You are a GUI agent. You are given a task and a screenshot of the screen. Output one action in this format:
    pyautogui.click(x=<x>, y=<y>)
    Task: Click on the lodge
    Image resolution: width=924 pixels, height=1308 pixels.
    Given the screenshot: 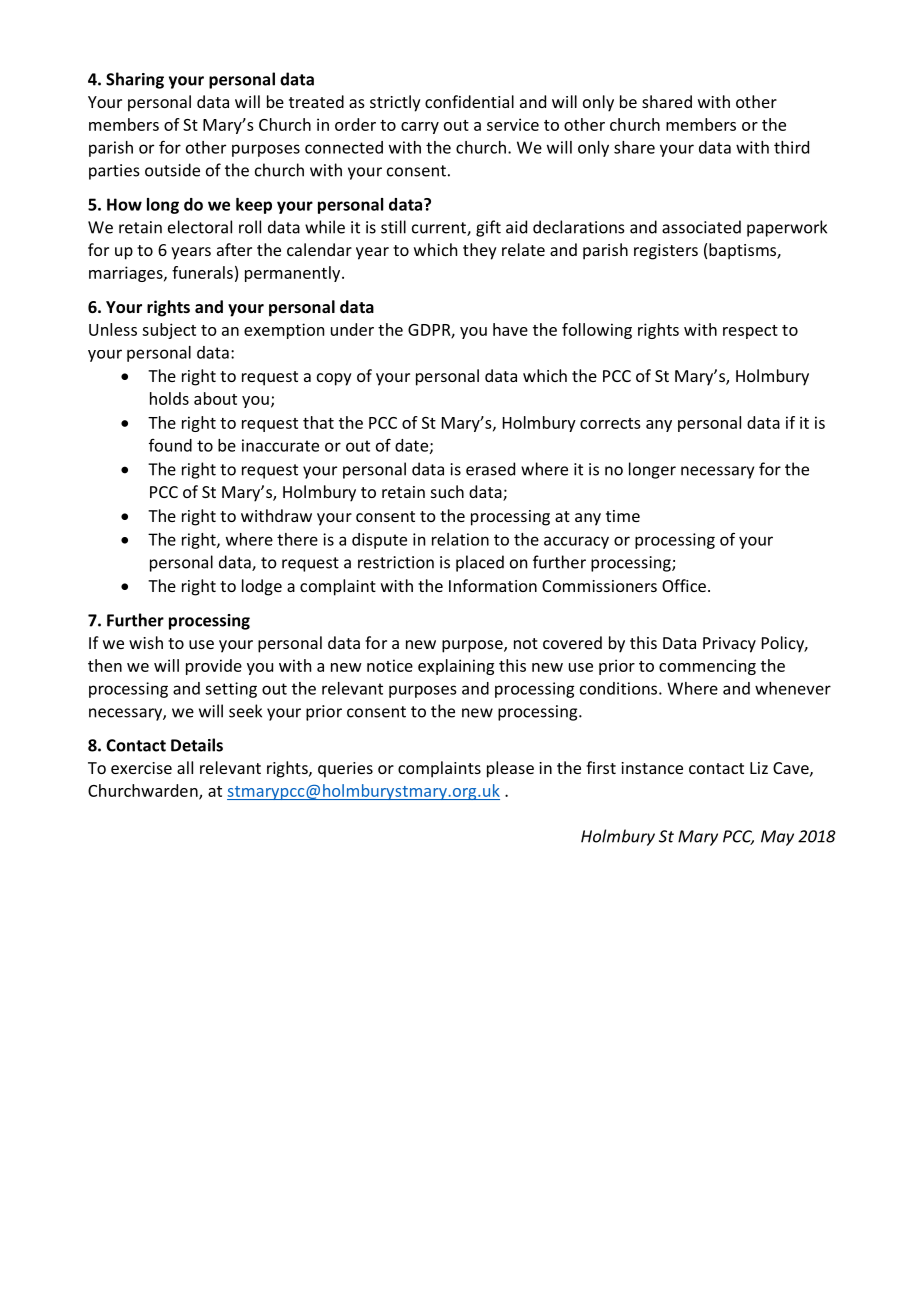 What is the action you would take?
    pyautogui.click(x=262, y=587)
